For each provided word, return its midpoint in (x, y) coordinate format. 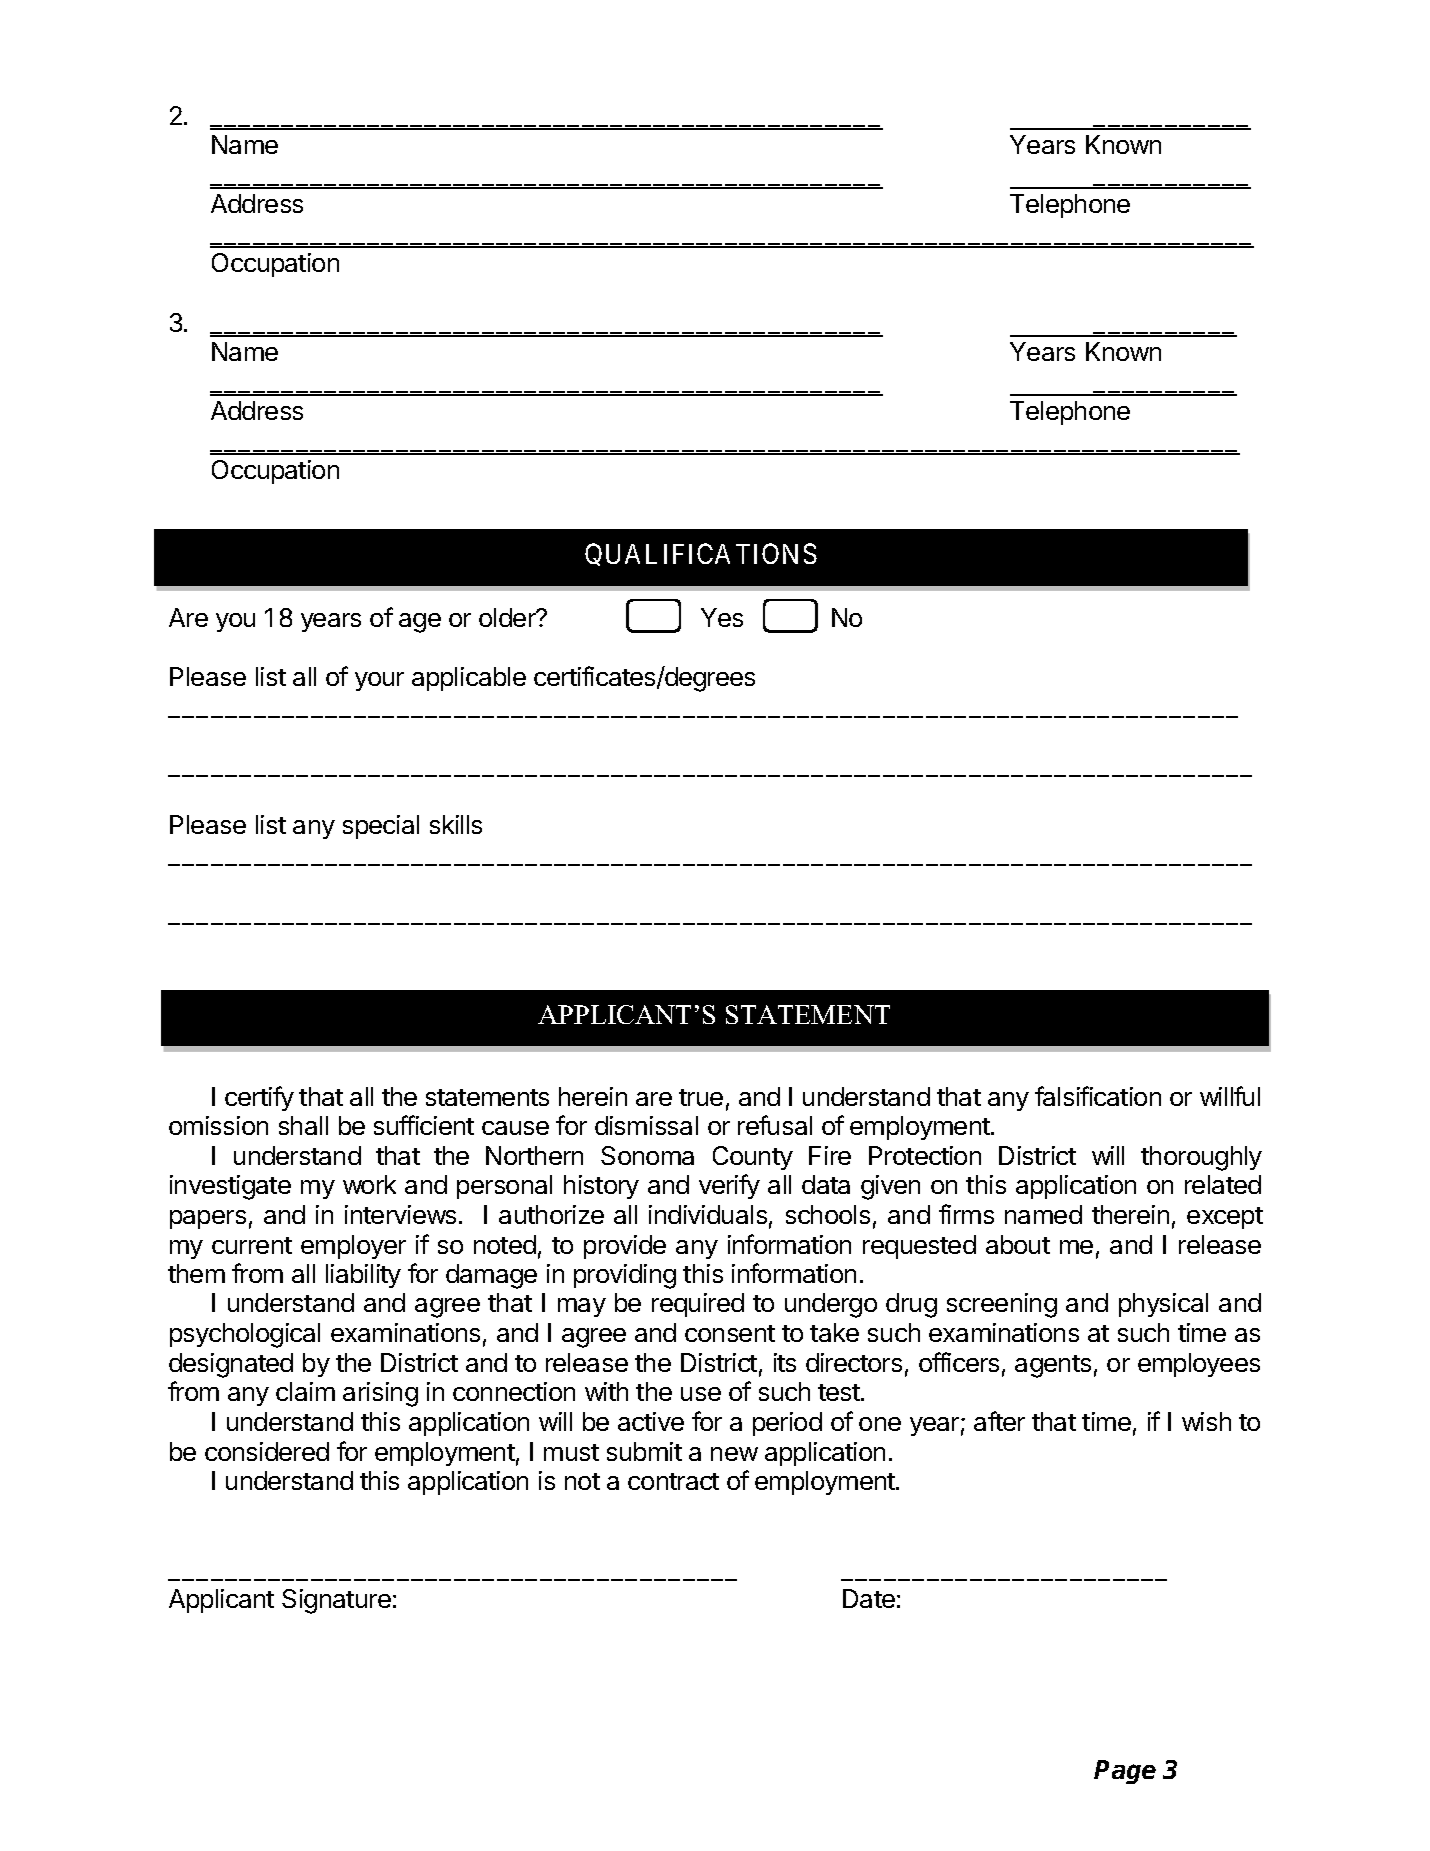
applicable (469, 679)
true (701, 1097)
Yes (722, 617)
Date (869, 1598)
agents (1053, 1366)
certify (259, 1098)
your (379, 681)
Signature (336, 1601)
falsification (1098, 1096)
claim (305, 1391)
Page (1125, 1772)
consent (730, 1333)
